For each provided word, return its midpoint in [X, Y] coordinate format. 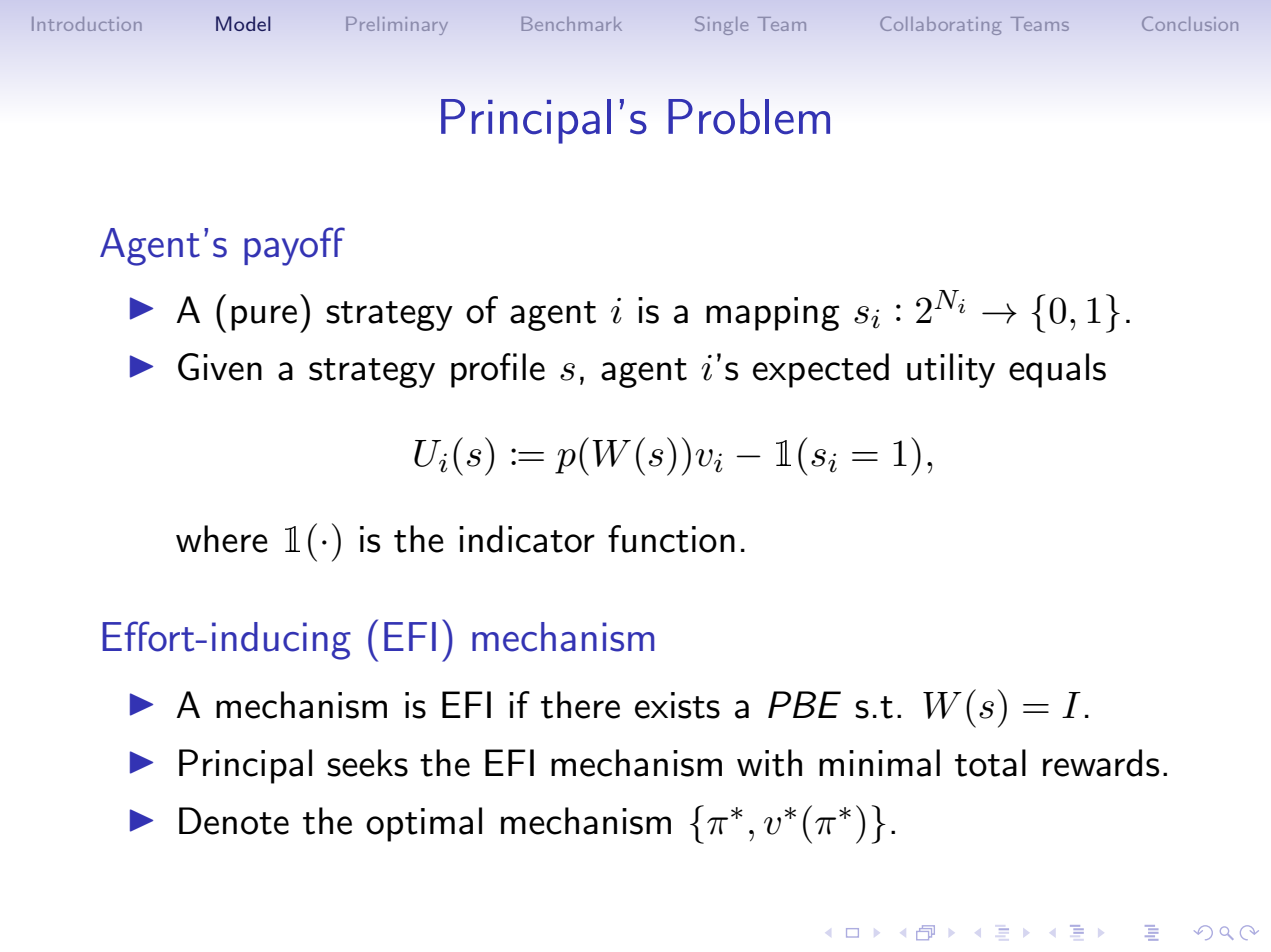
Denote [234, 821]
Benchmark [572, 24]
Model [243, 23]
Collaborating [940, 25]
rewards [1101, 763]
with [769, 763]
